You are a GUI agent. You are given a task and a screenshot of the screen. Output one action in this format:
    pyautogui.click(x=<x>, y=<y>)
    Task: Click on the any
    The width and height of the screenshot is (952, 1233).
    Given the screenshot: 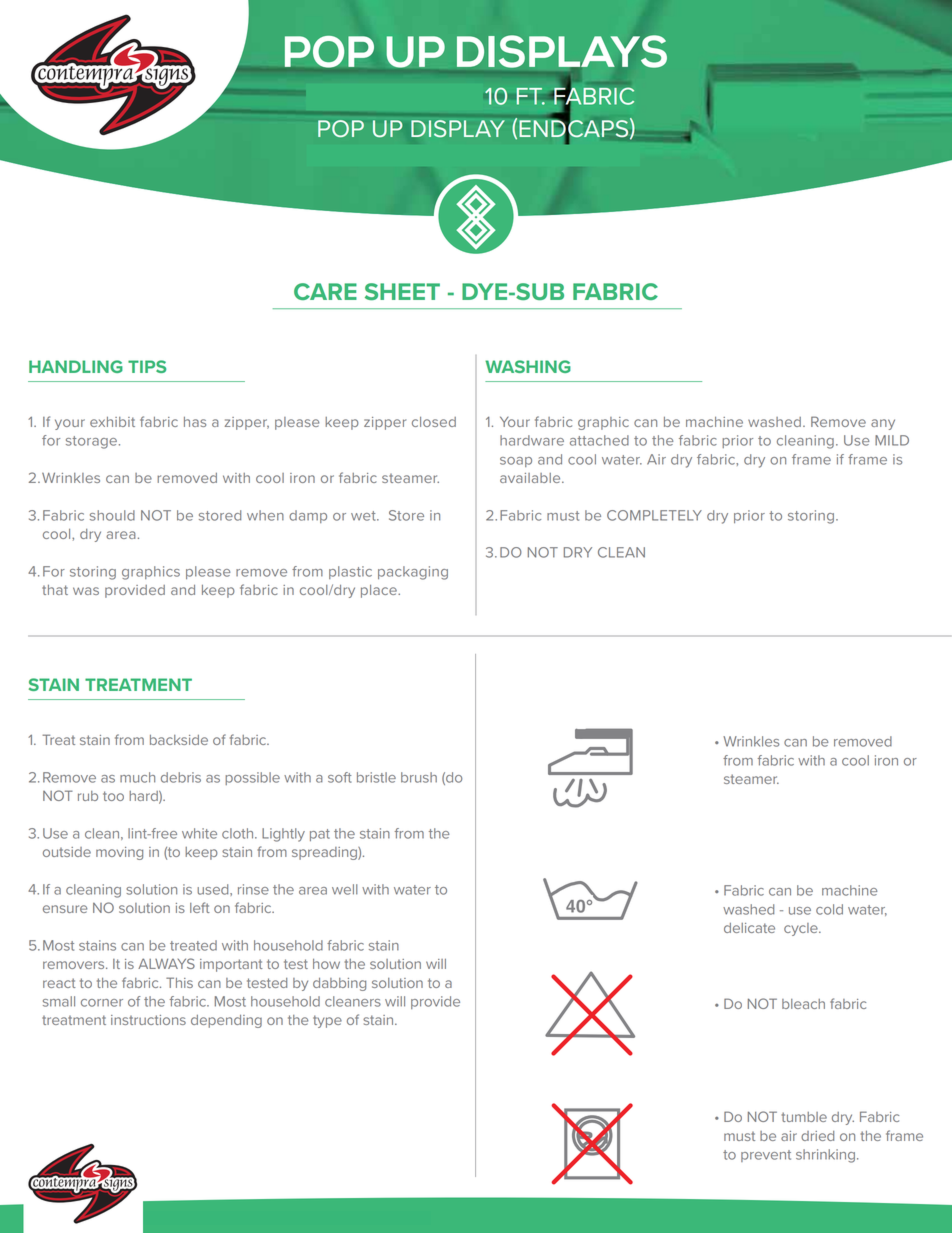 What is the action you would take?
    pyautogui.click(x=883, y=424)
